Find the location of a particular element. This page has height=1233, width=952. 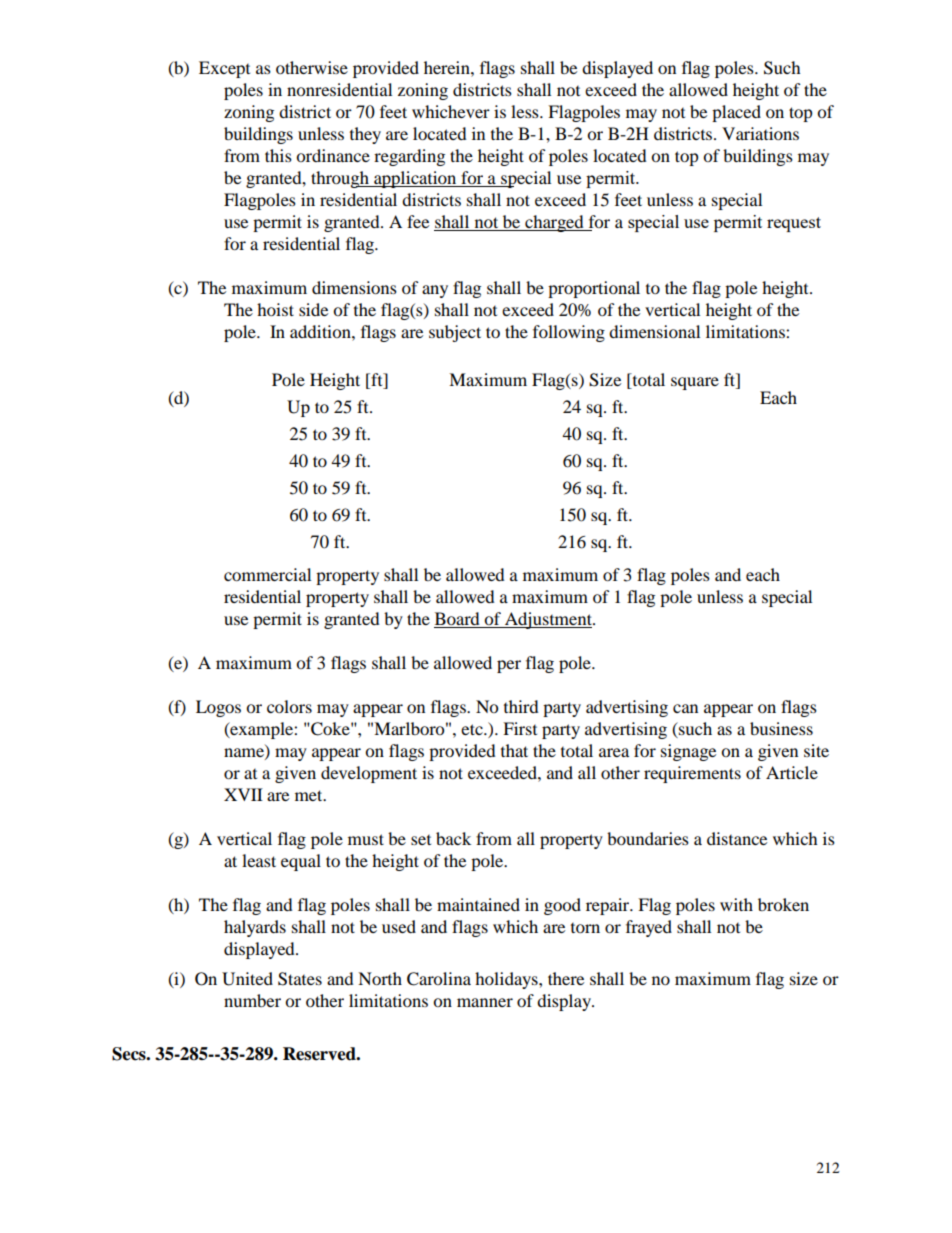

square is located at coordinates (695, 383).
